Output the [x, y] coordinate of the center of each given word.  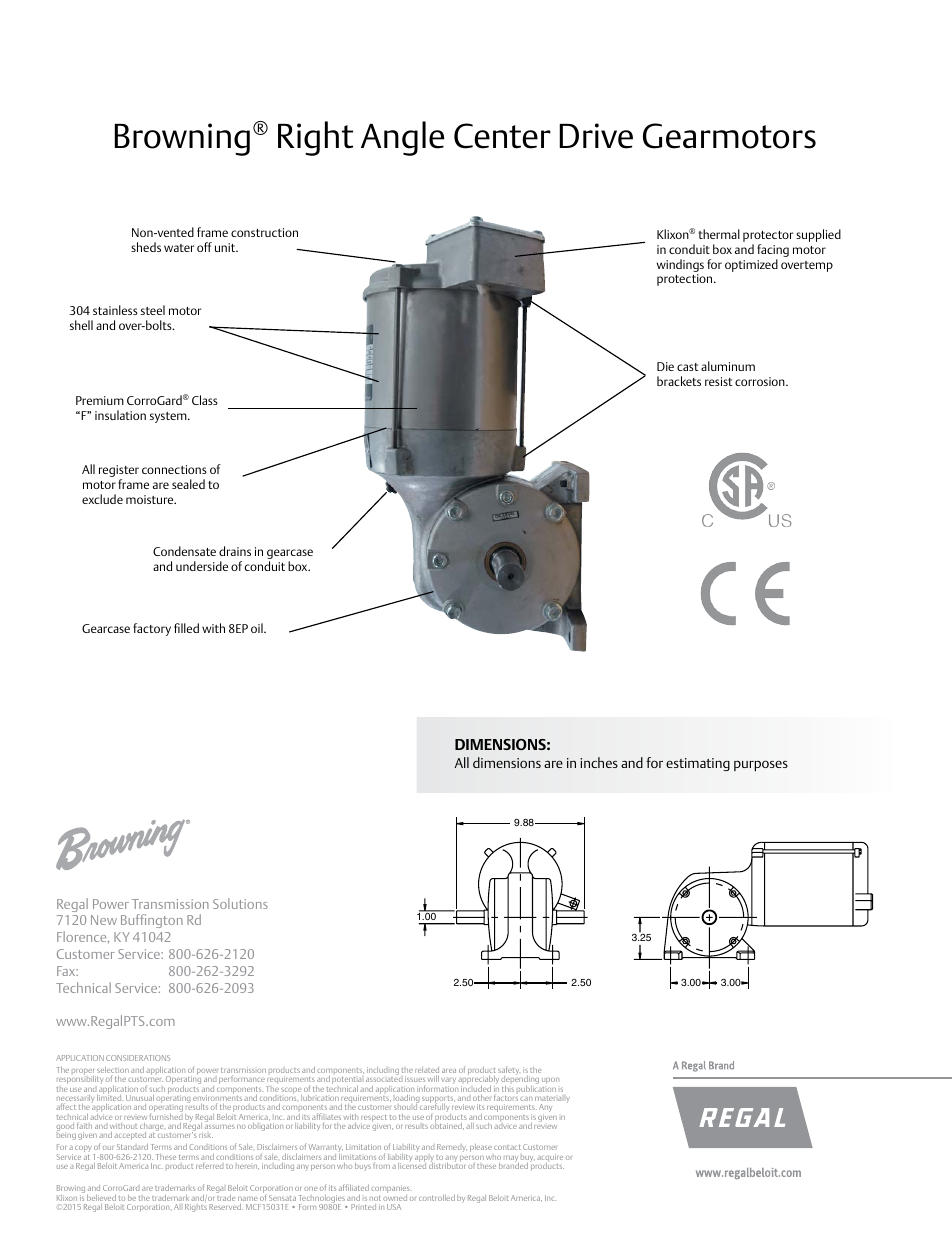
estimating [698, 764]
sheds [146, 247]
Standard [132, 1147]
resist [719, 381]
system [169, 417]
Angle [402, 138]
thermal [719, 234]
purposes [761, 765]
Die [665, 366]
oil [258, 628]
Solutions [240, 903]
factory [152, 629]
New [104, 920]
